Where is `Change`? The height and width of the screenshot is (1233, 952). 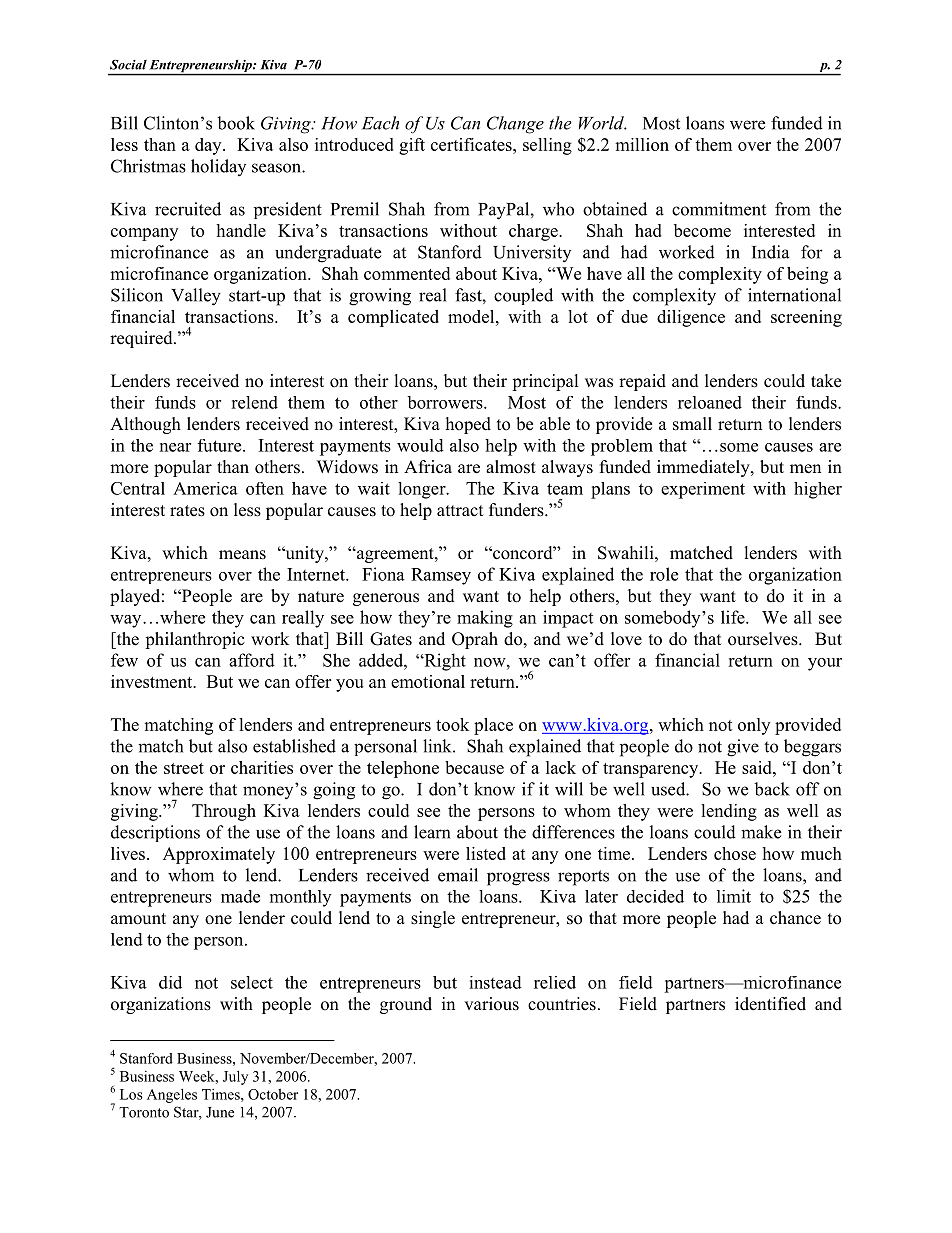 Change is located at coordinates (515, 125).
